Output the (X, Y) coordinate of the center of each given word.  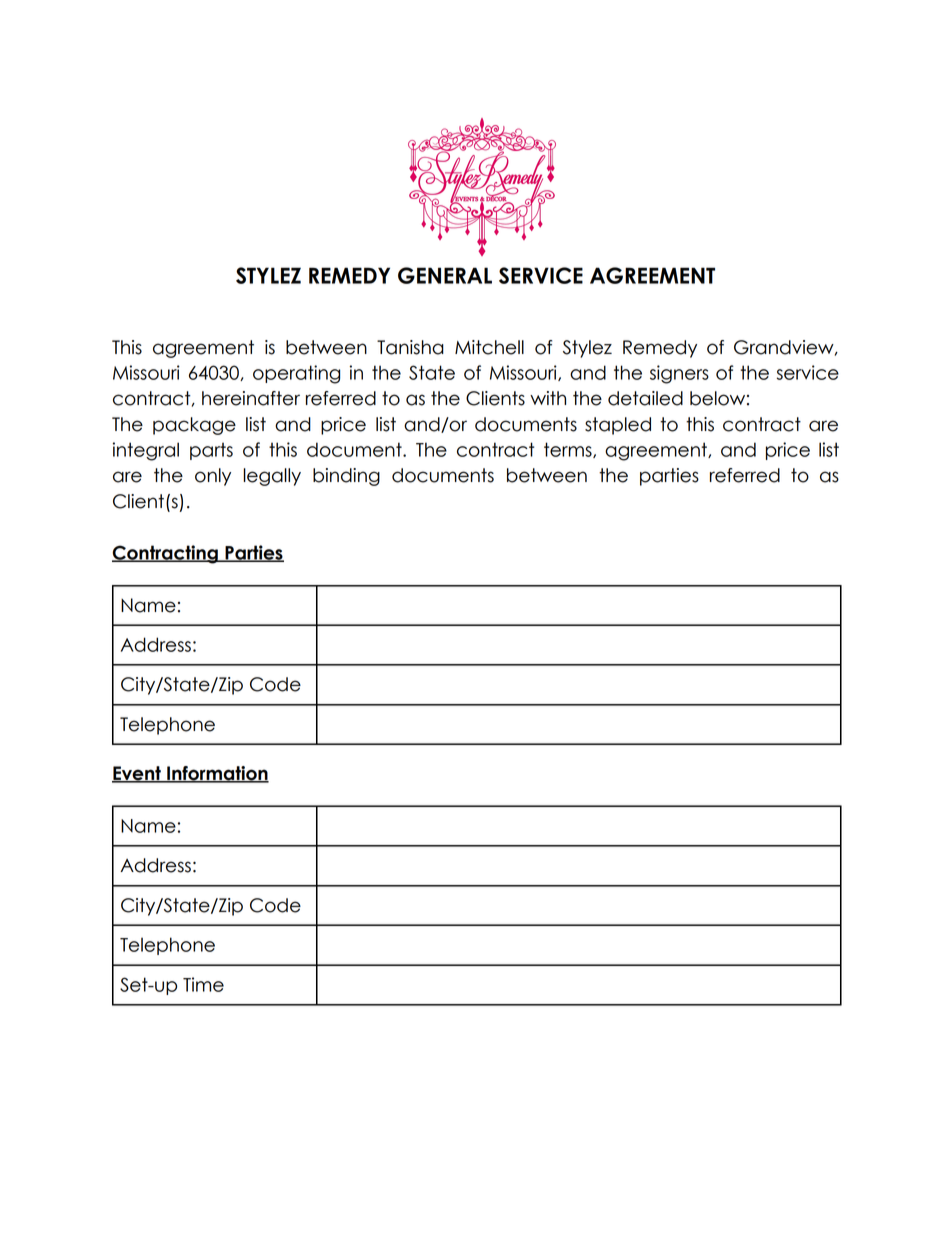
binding (346, 477)
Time (203, 984)
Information (217, 774)
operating (296, 374)
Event (137, 774)
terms (569, 450)
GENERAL (445, 275)
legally (272, 477)
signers (679, 374)
